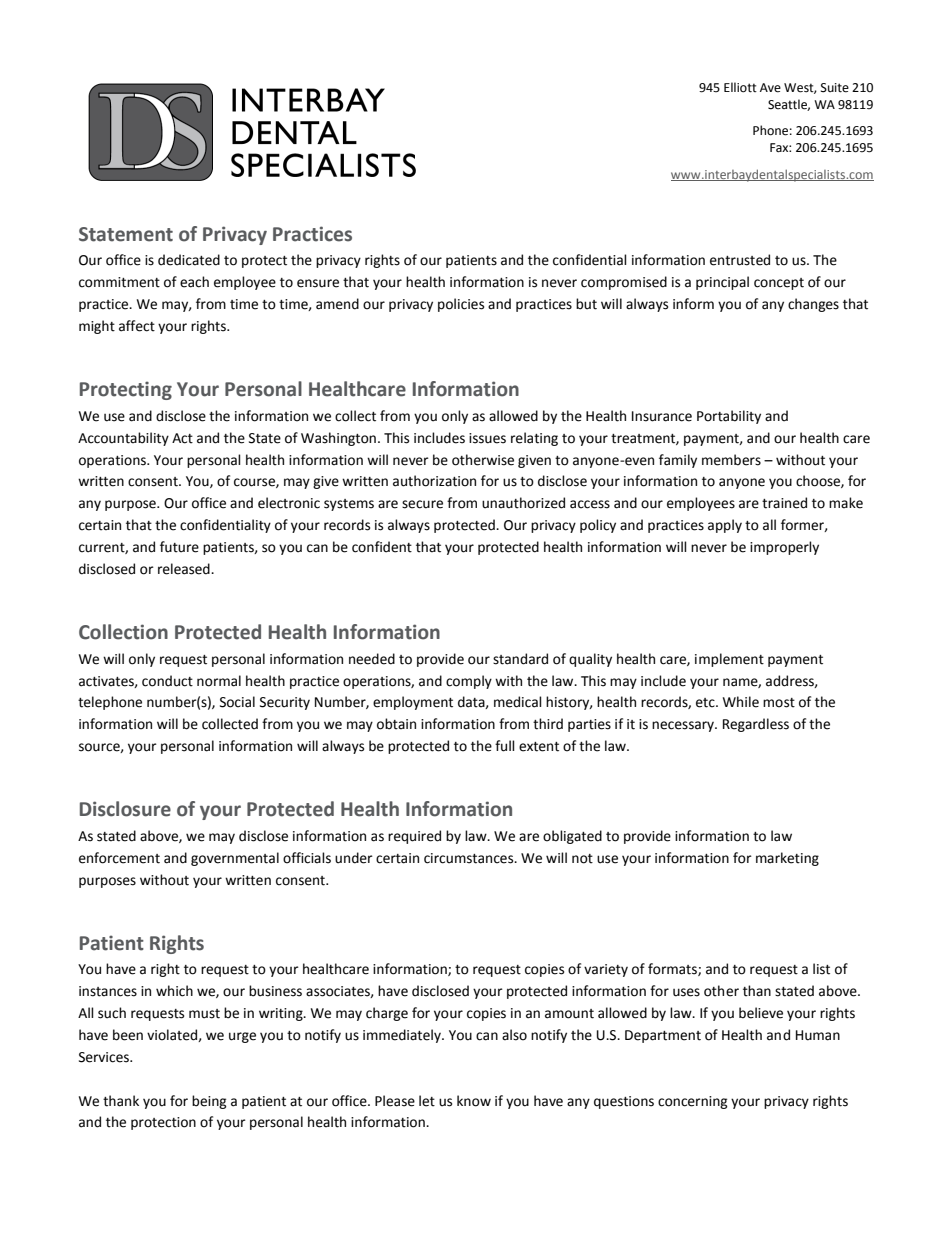  I want to click on dedicated, so click(189, 260).
